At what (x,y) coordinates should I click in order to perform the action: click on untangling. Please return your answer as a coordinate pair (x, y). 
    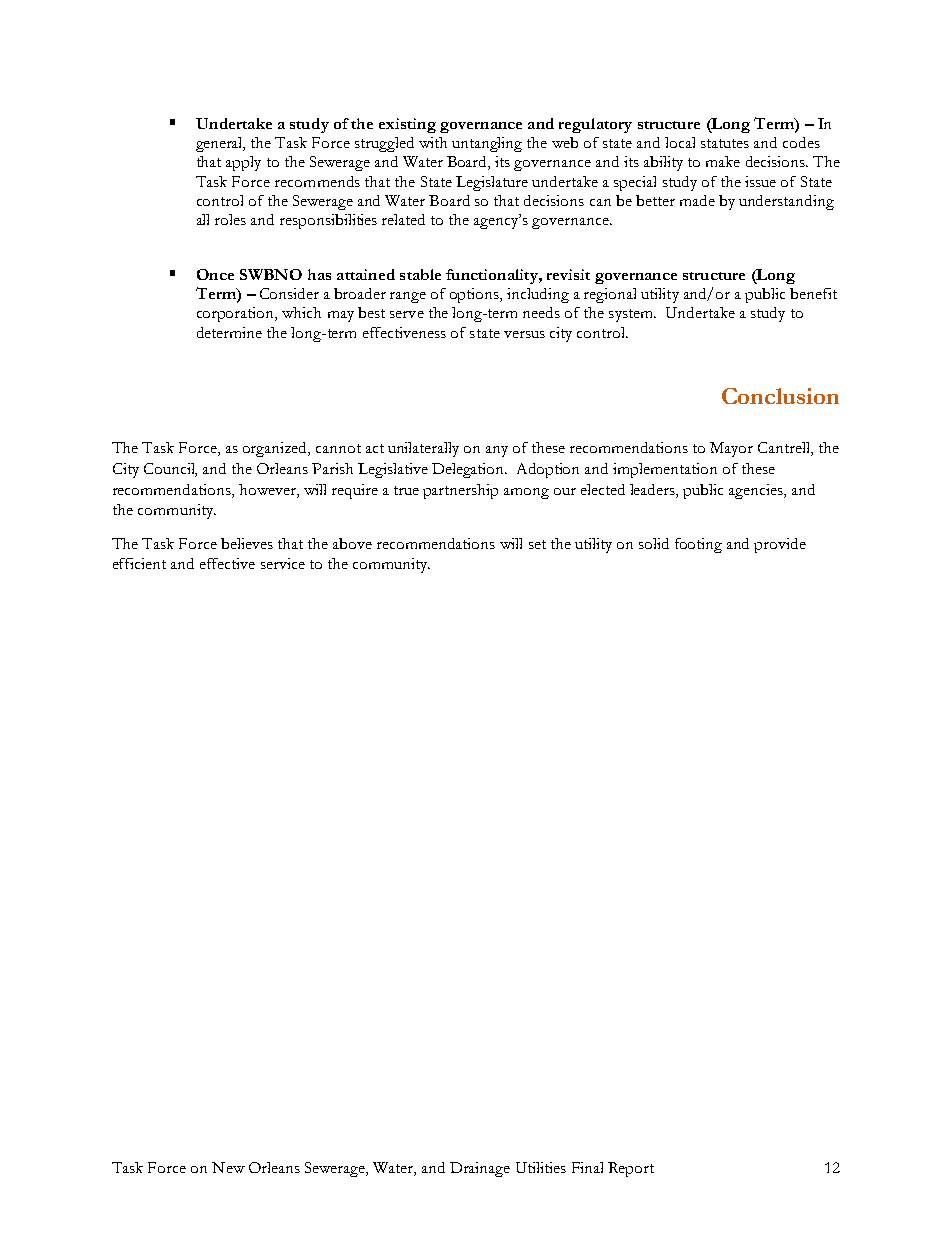
    Looking at the image, I should click on (487, 144).
